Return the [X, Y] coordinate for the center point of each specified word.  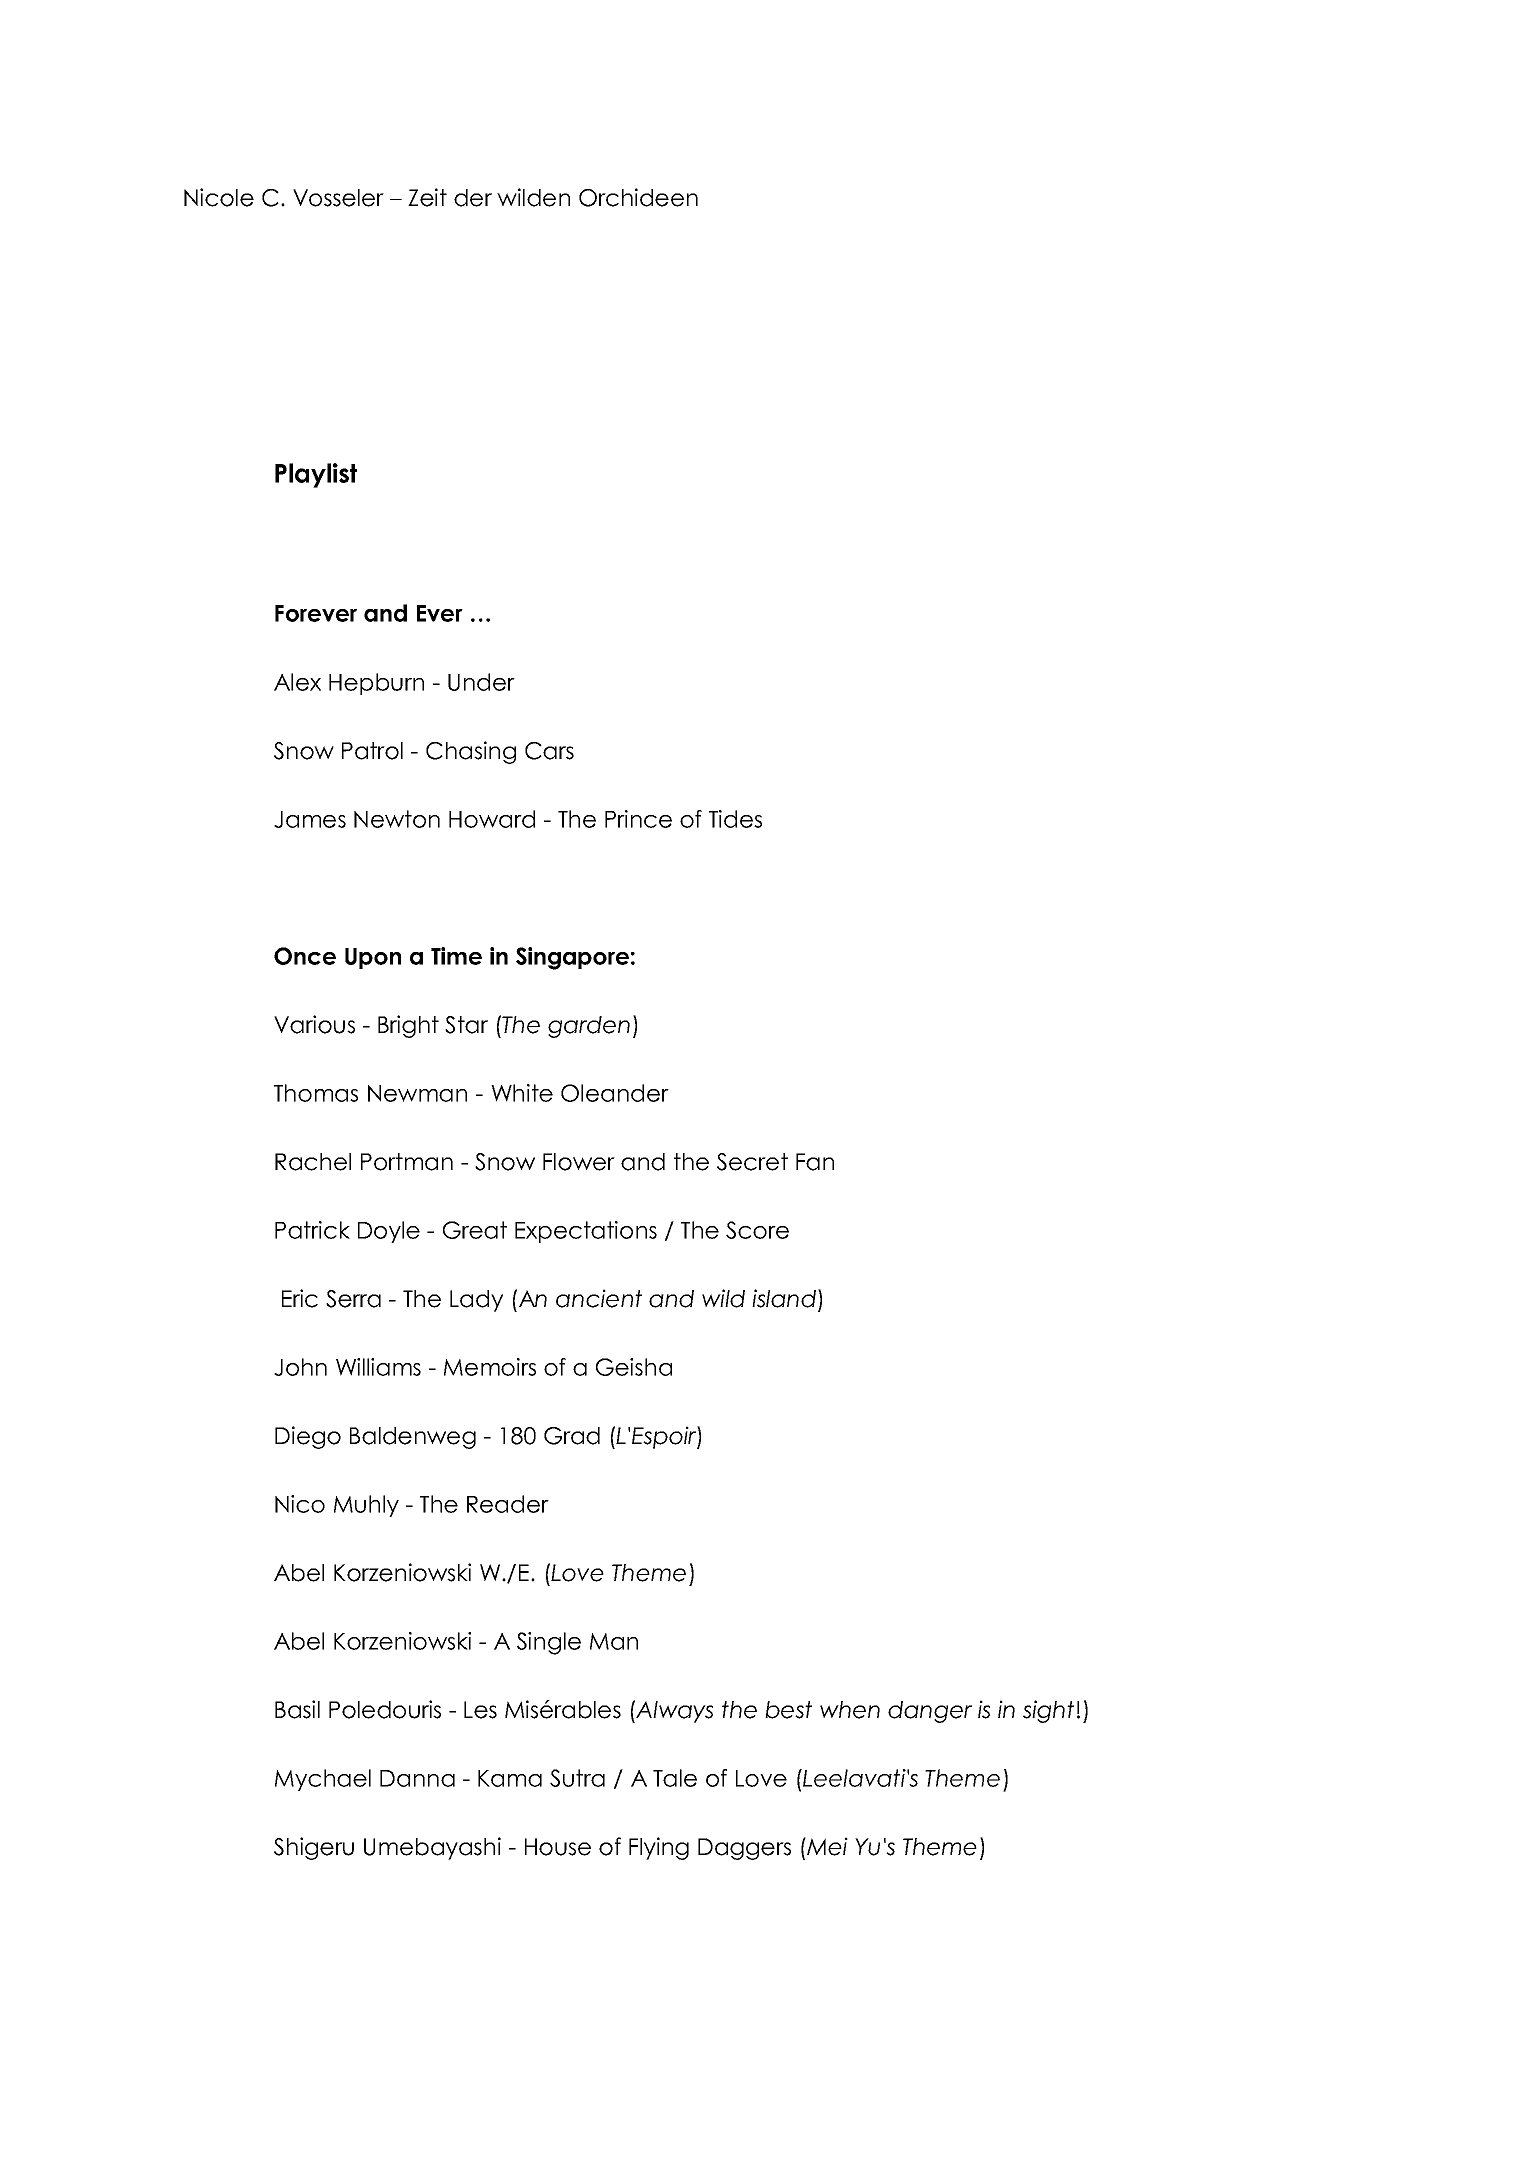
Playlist [316, 475]
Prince [638, 819]
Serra [353, 1299]
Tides [735, 819]
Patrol [372, 751]
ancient [599, 1298]
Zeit [427, 197]
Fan [815, 1162]
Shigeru [314, 1848]
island [785, 1298]
